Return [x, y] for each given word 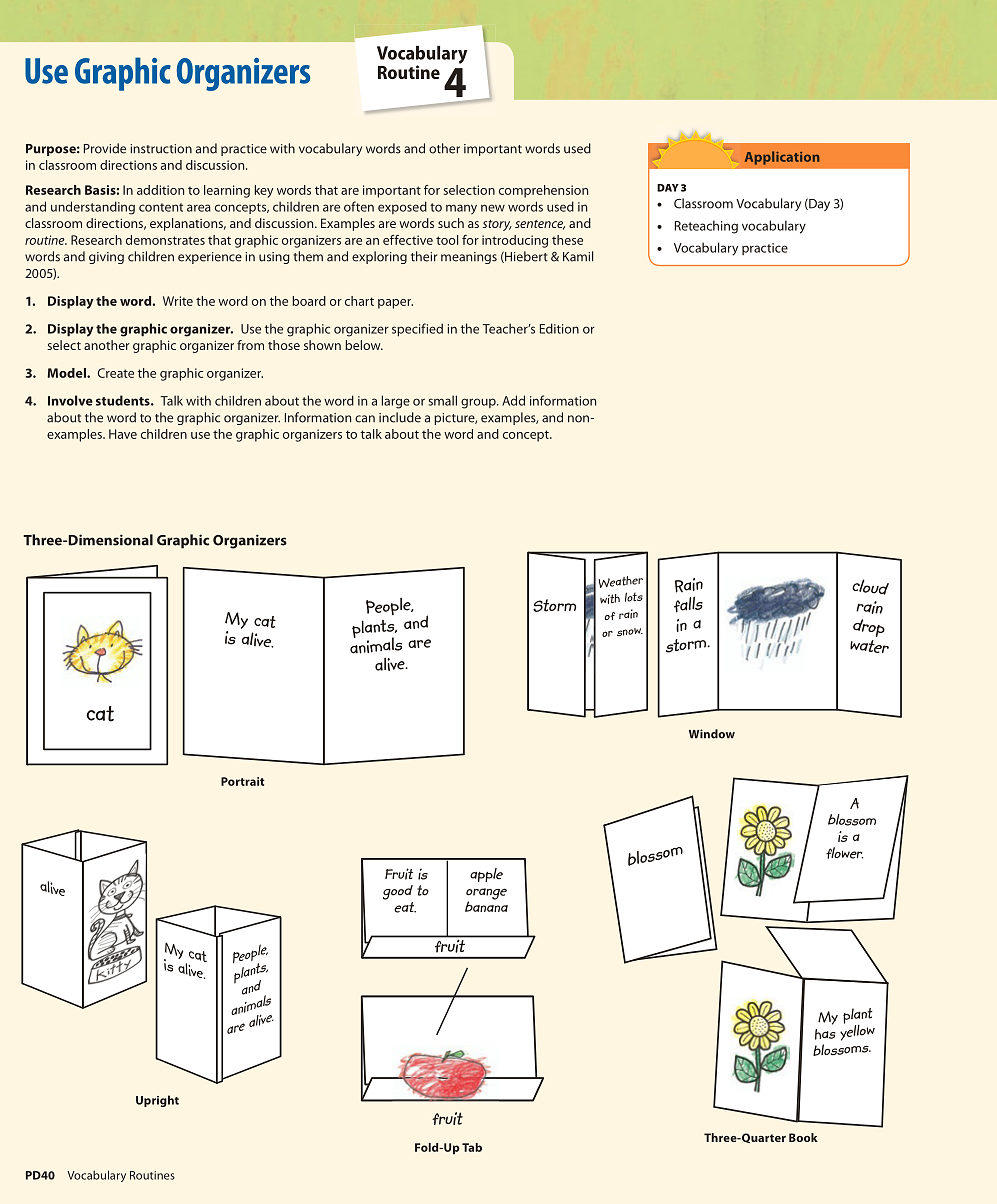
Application [782, 158]
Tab [472, 1147]
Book [803, 1137]
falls [688, 604]
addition [160, 190]
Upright [157, 1101]
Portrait [243, 781]
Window [712, 734]
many [461, 209]
